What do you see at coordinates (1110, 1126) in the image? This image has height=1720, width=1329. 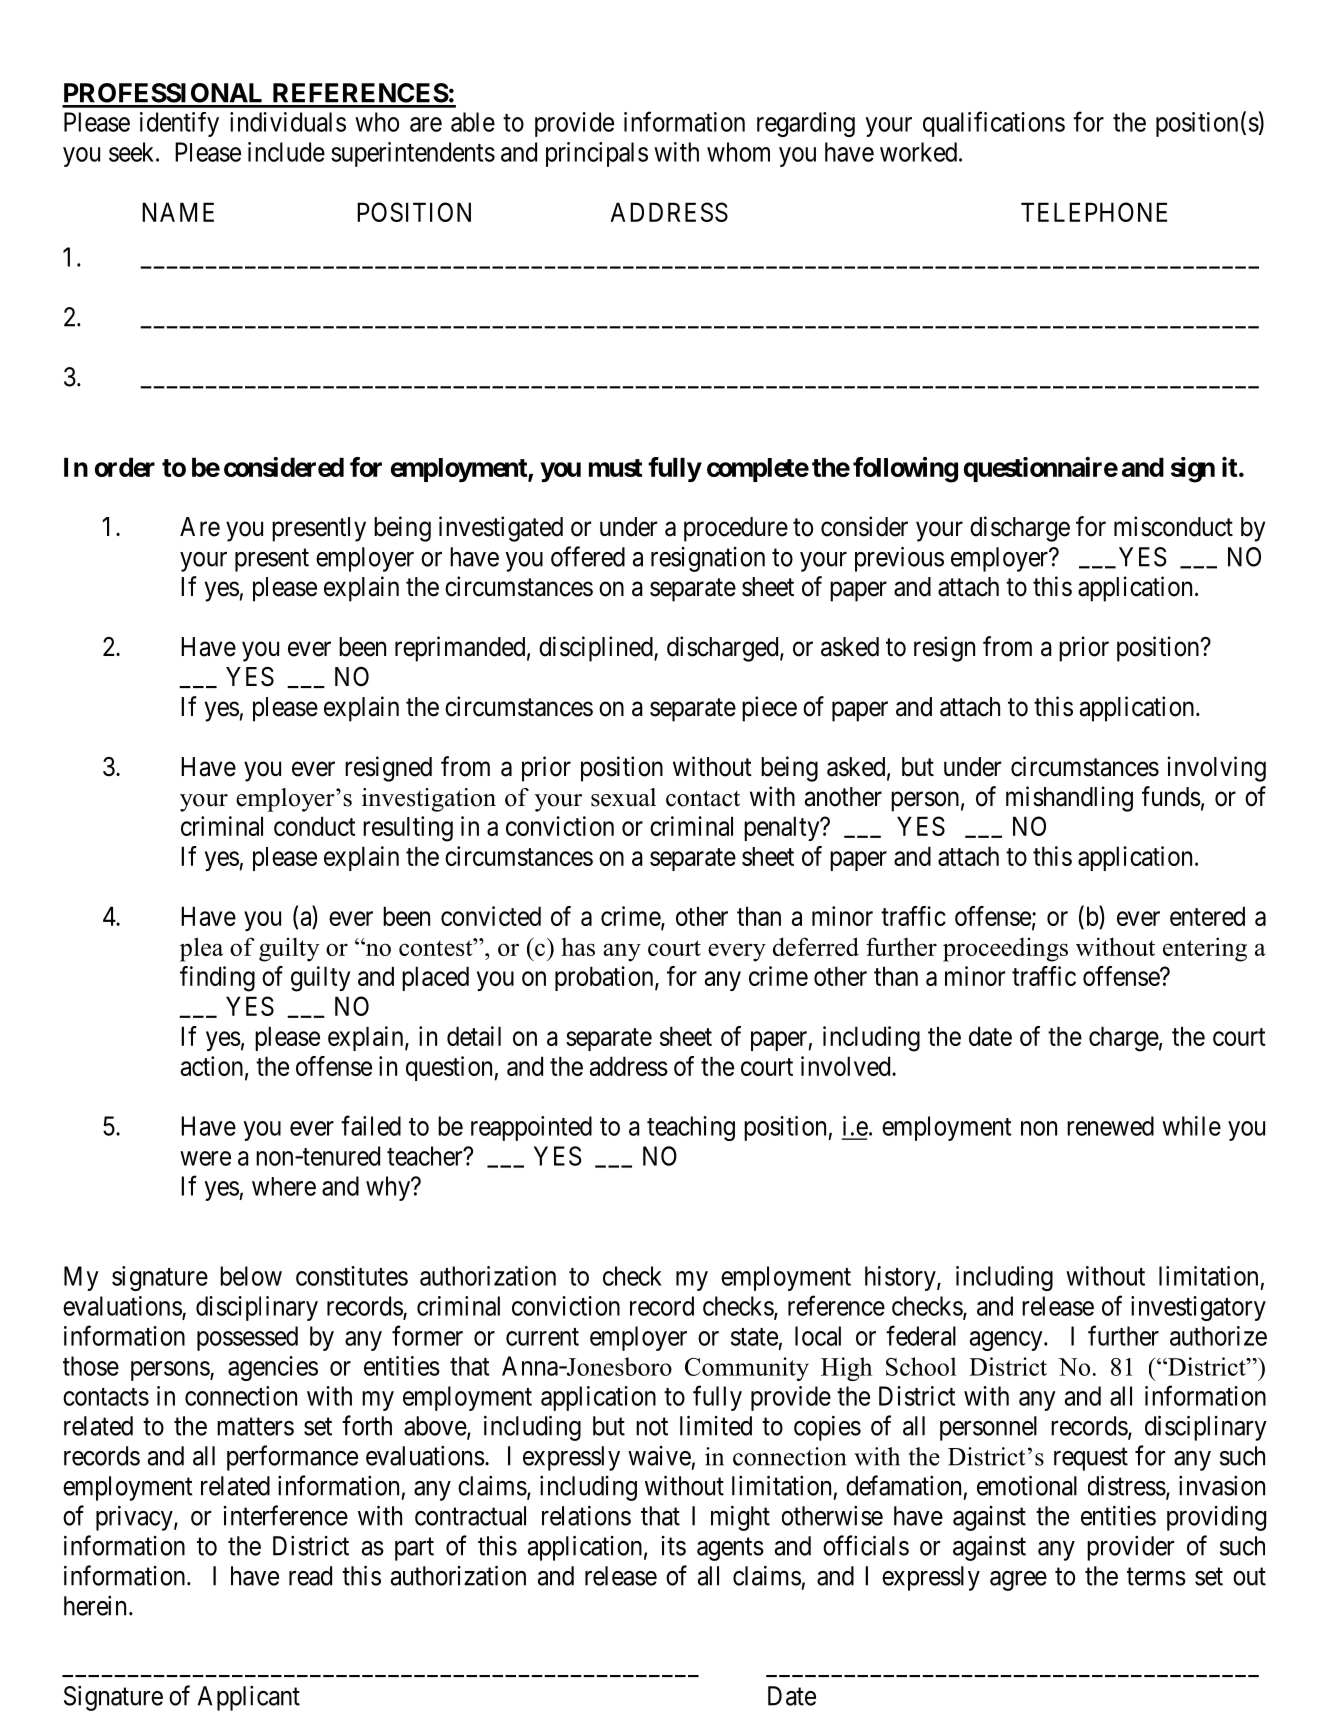 I see `renewed` at bounding box center [1110, 1126].
